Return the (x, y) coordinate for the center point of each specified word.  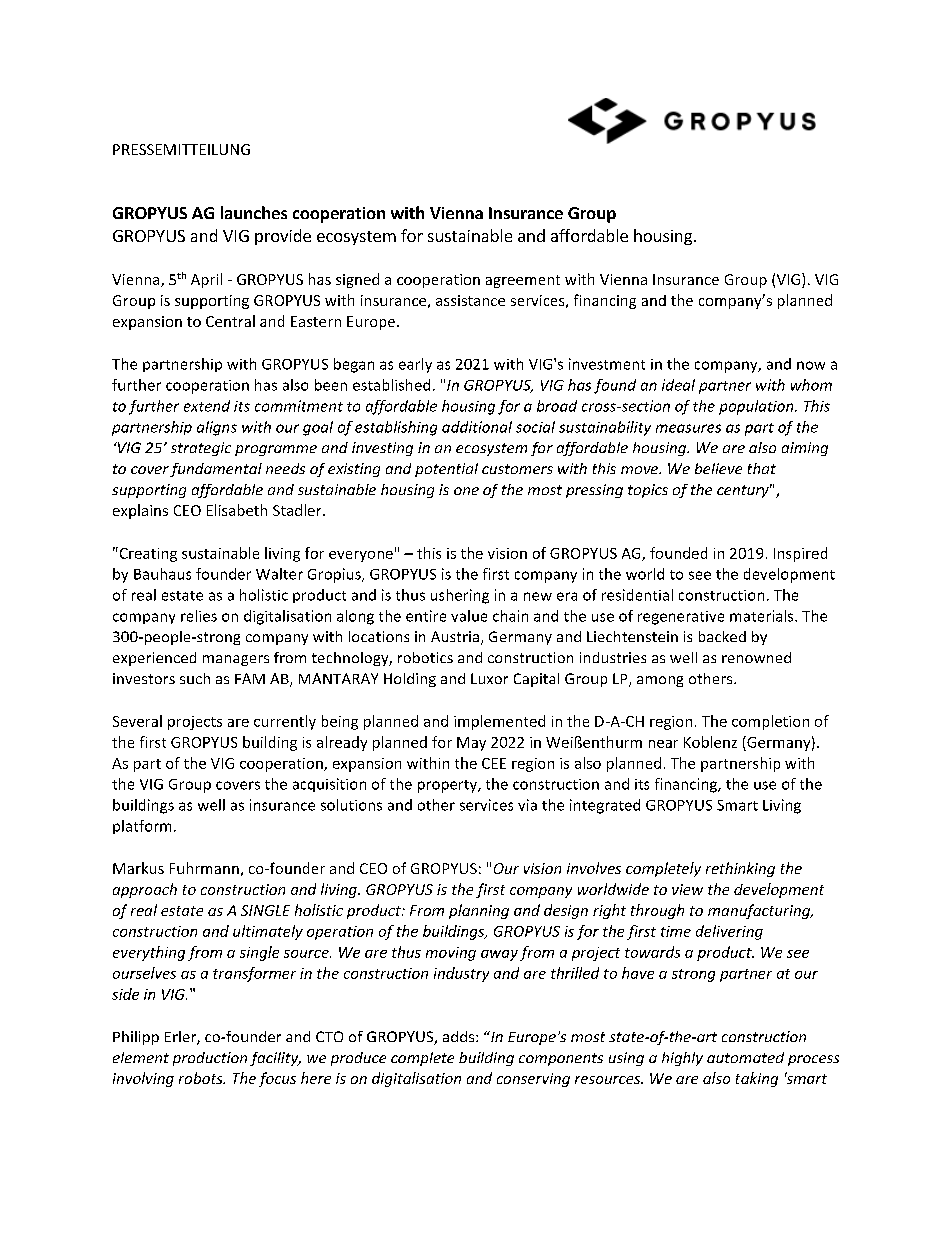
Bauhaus (162, 574)
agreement (523, 281)
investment (607, 364)
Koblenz (710, 742)
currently (285, 722)
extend (207, 406)
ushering (460, 596)
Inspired (800, 554)
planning (479, 911)
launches (254, 212)
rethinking (740, 869)
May (471, 744)
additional (477, 427)
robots (202, 1078)
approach (145, 890)
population (757, 407)
